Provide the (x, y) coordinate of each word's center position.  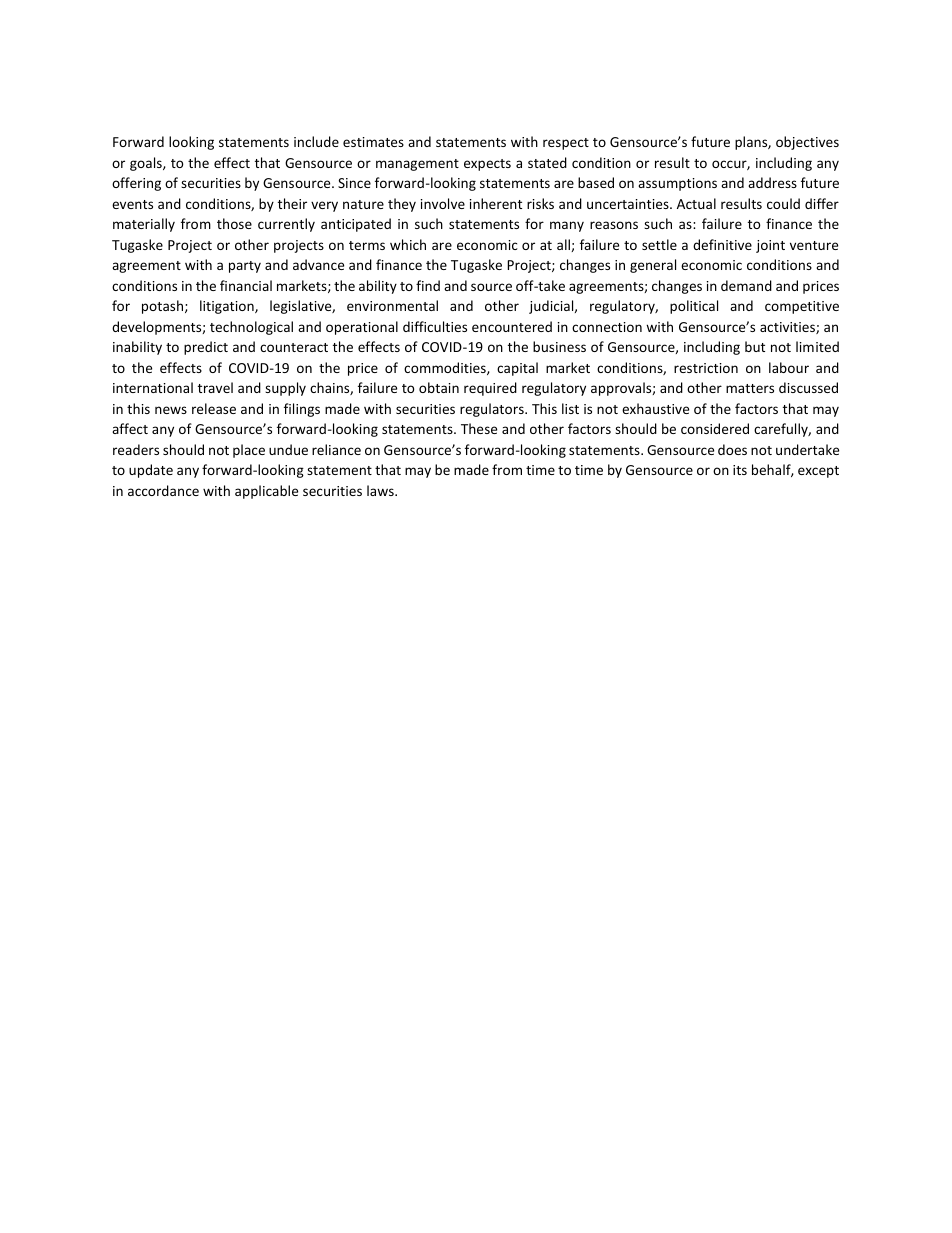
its (740, 470)
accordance (163, 490)
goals (147, 164)
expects (487, 165)
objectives (807, 143)
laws (381, 490)
